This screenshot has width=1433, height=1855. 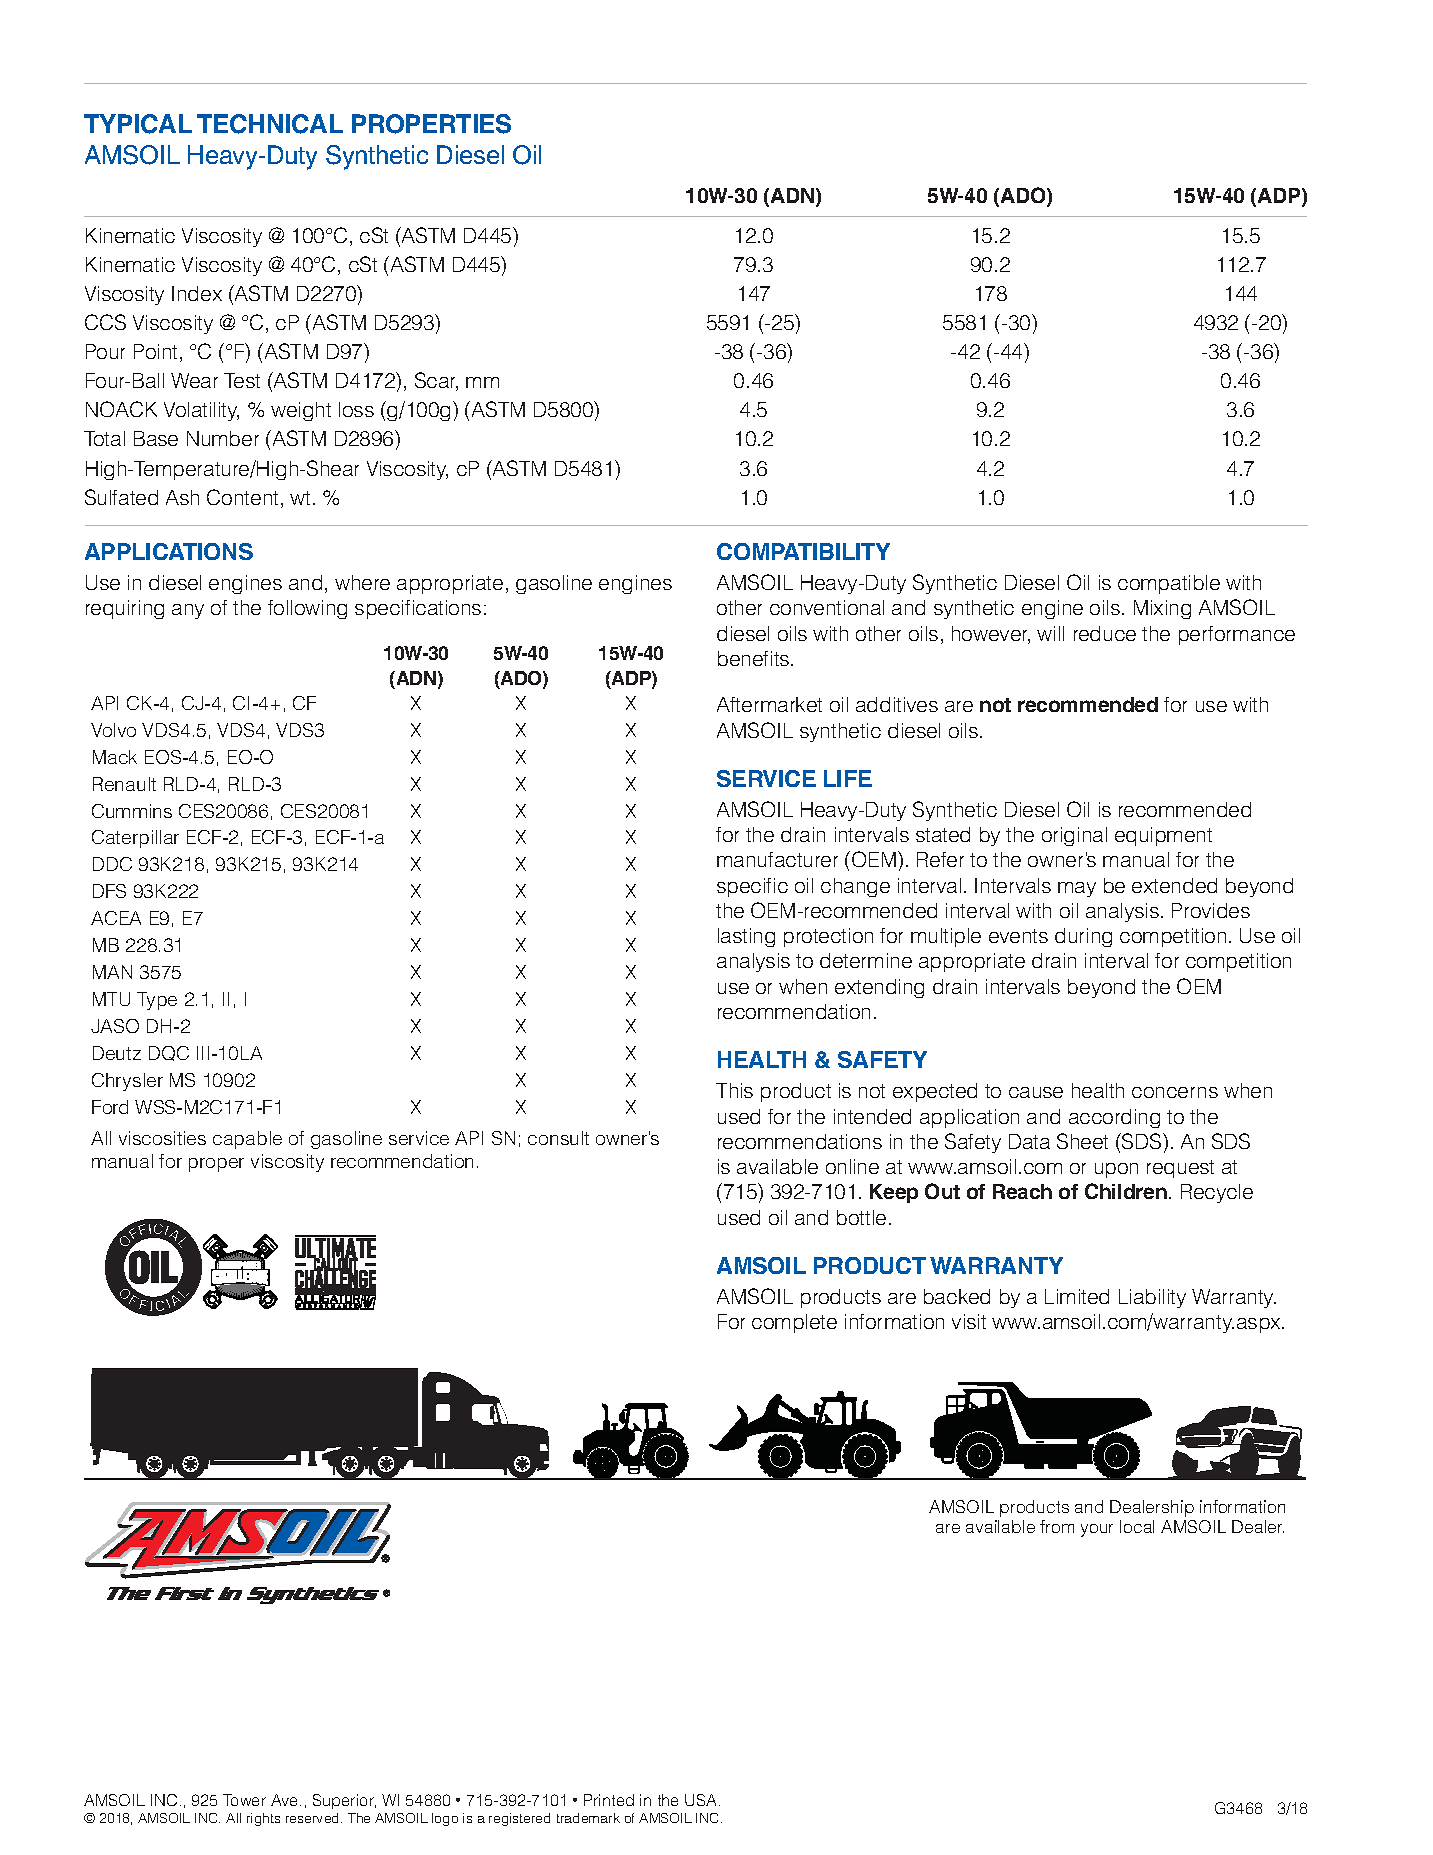 I want to click on lasting, so click(x=746, y=937).
